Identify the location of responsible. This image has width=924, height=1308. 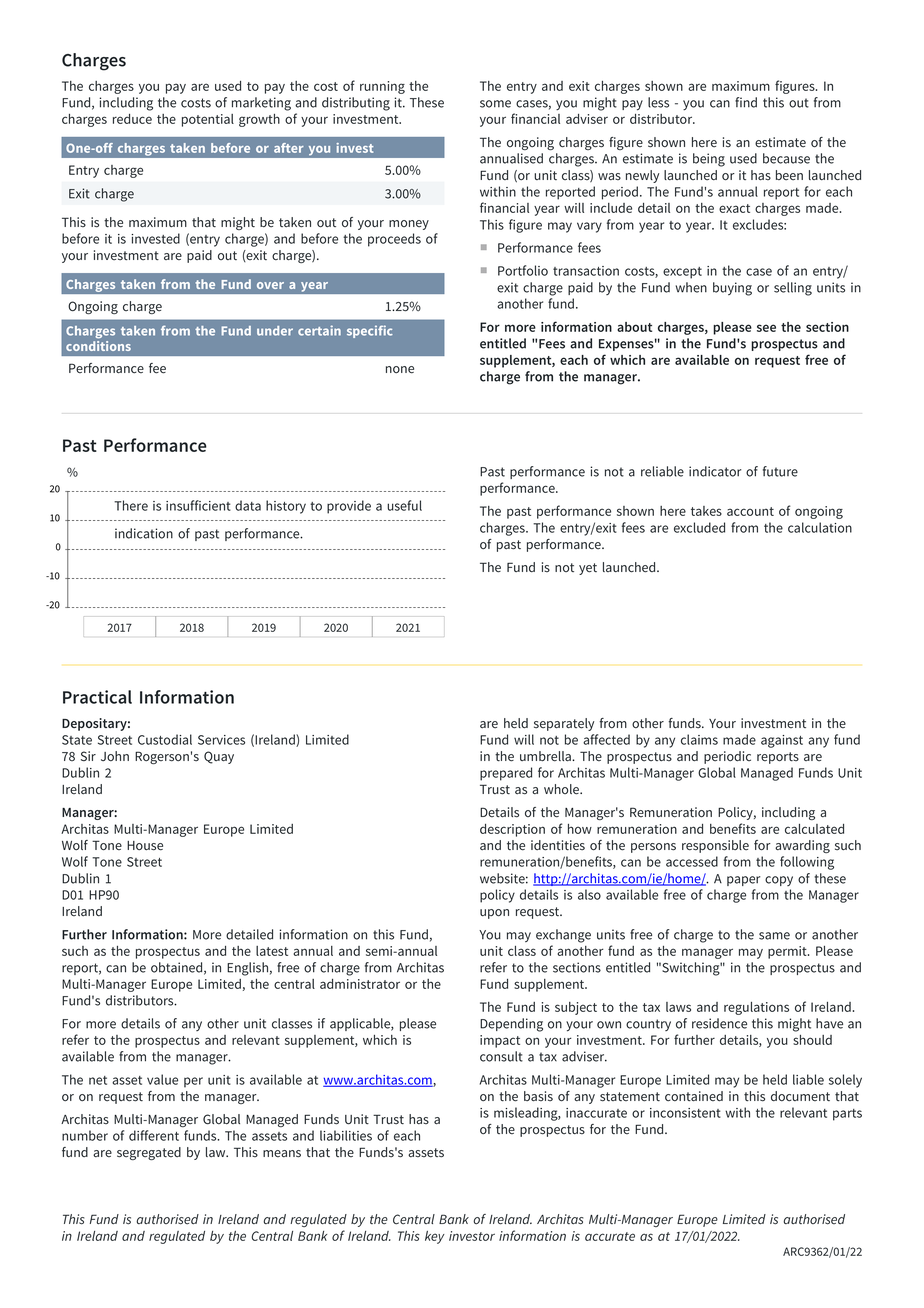
(715, 846).
